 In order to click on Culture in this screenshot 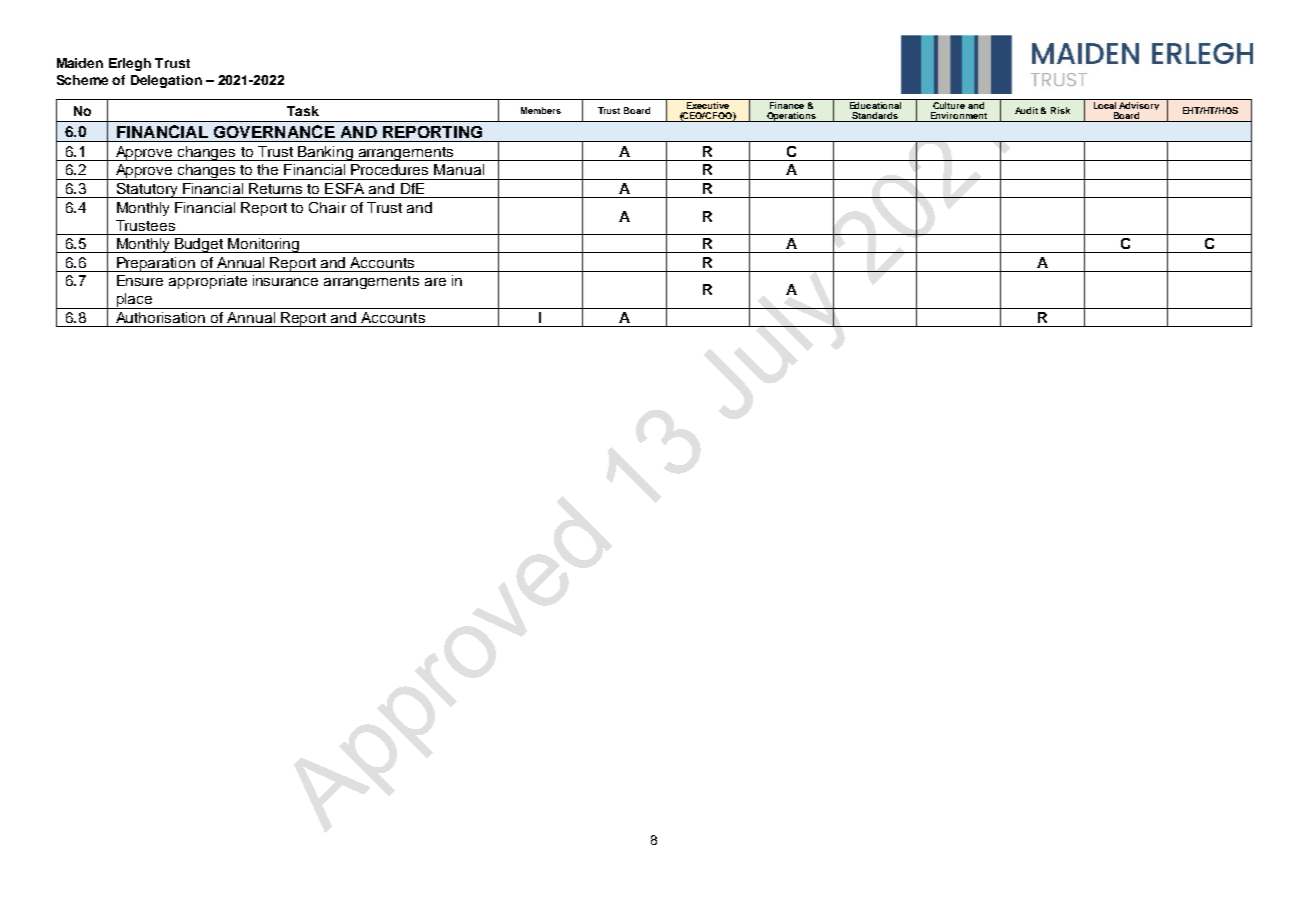, I will do `click(949, 104)`.
